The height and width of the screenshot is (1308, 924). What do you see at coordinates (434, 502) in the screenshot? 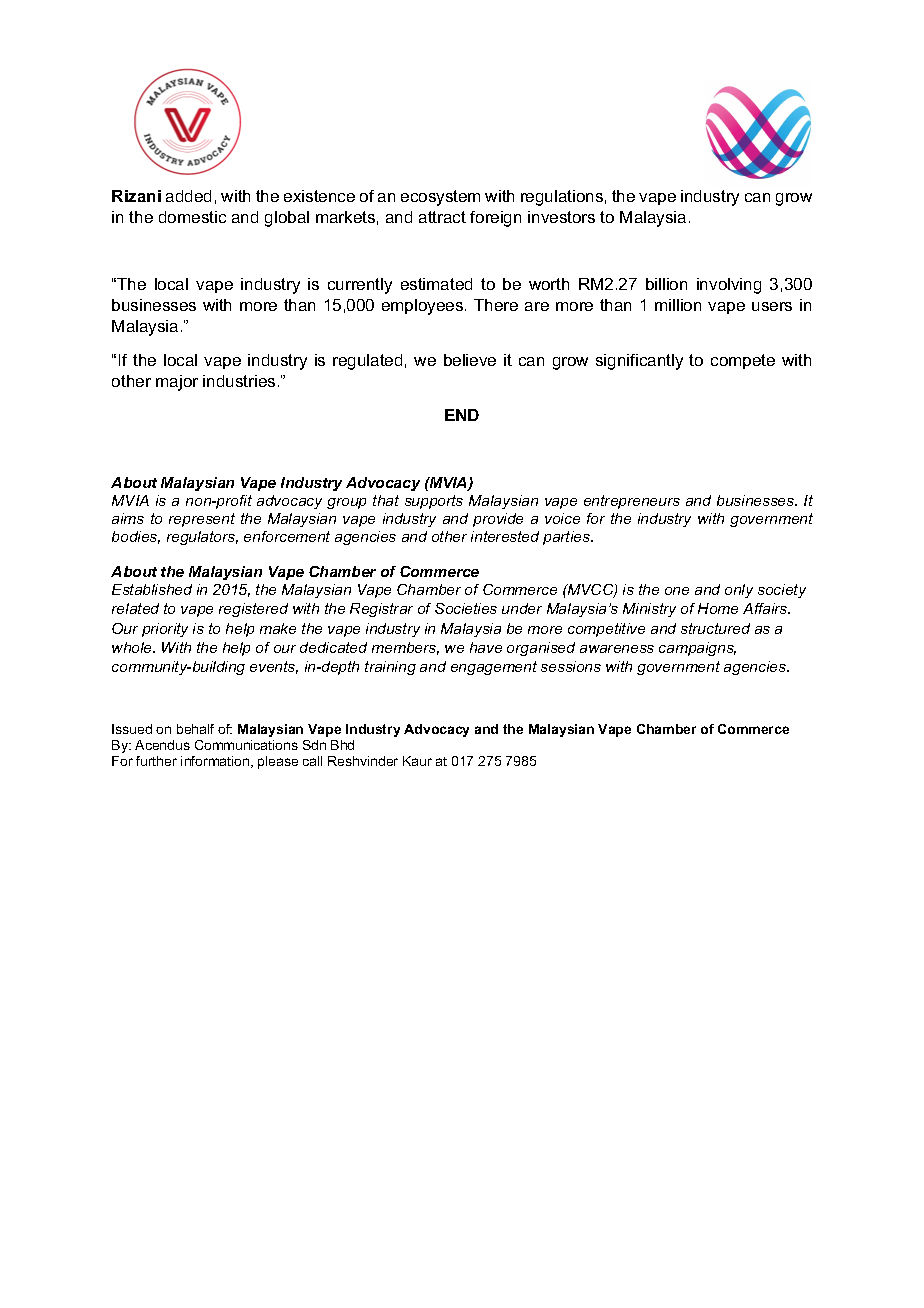
I see `supports` at bounding box center [434, 502].
